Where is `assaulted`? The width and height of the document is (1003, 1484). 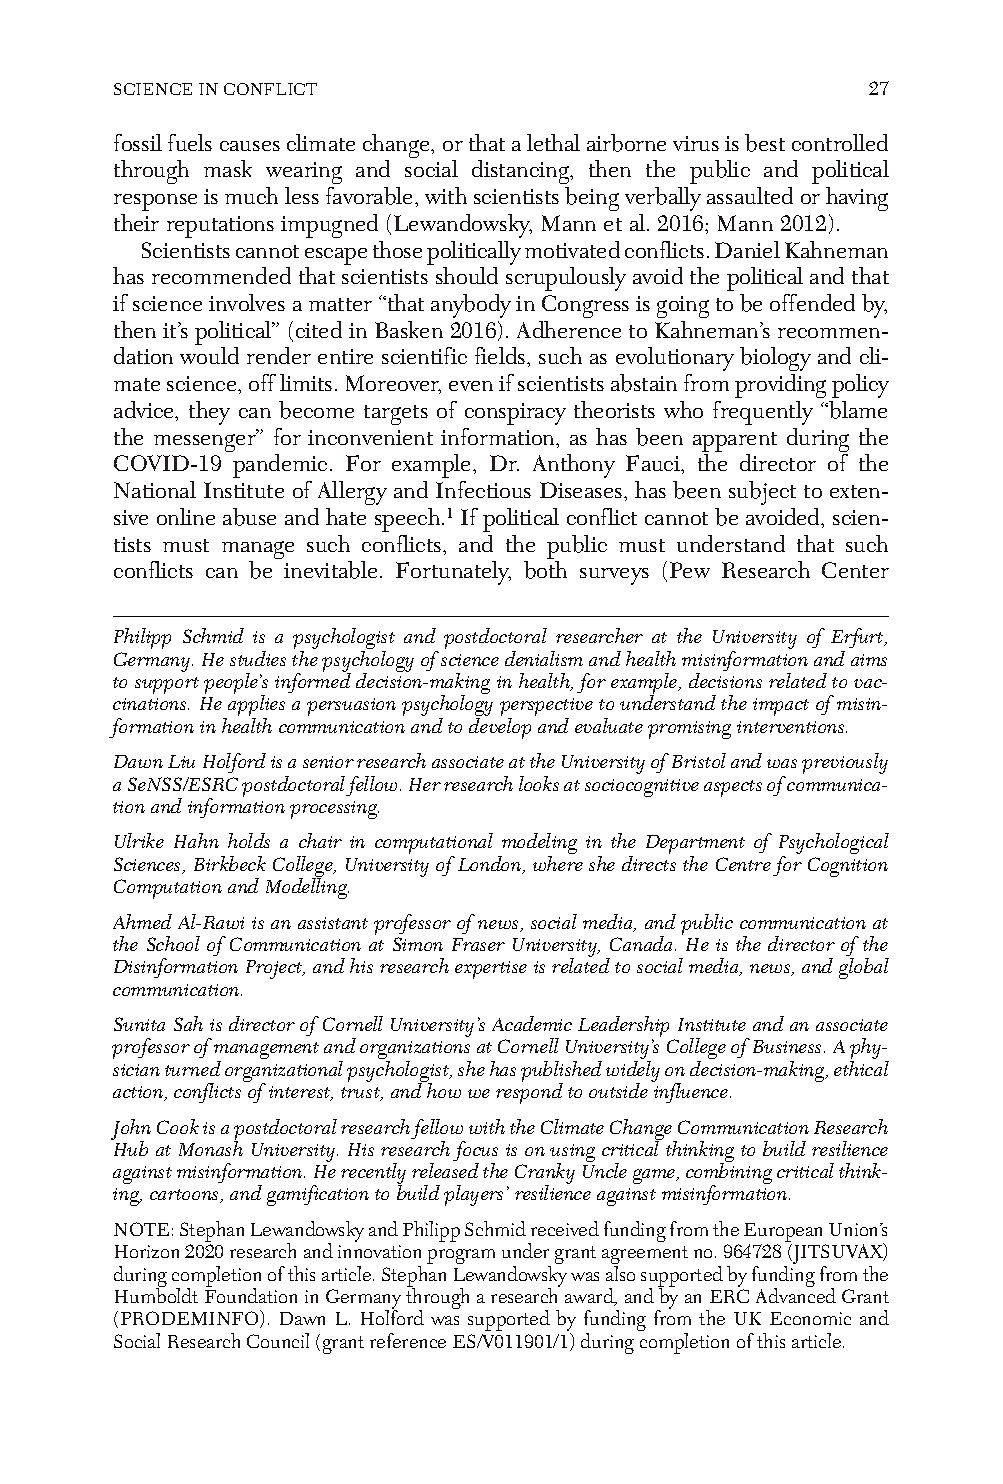
assaulted is located at coordinates (750, 195).
